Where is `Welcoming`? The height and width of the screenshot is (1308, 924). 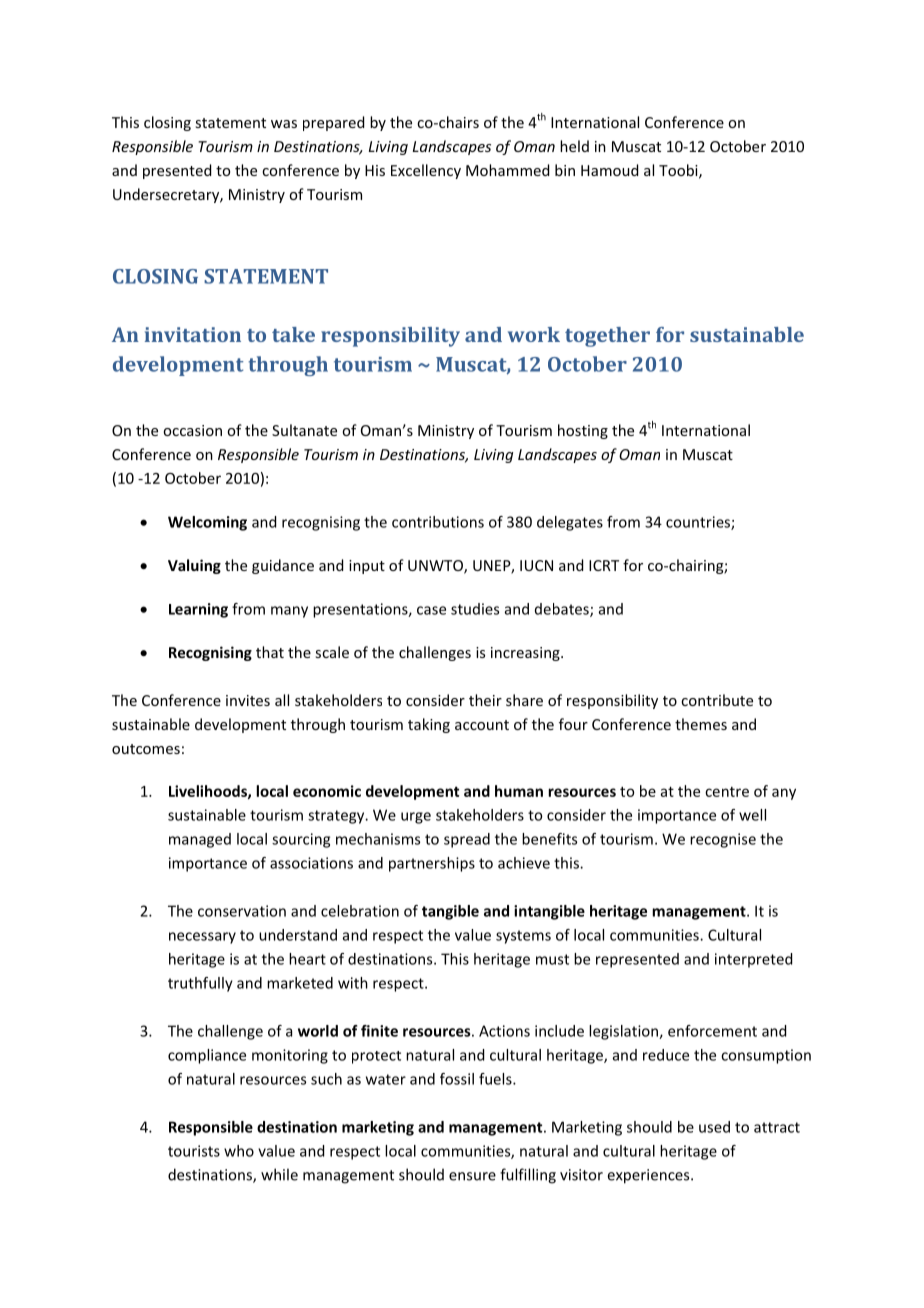 Welcoming is located at coordinates (207, 523).
